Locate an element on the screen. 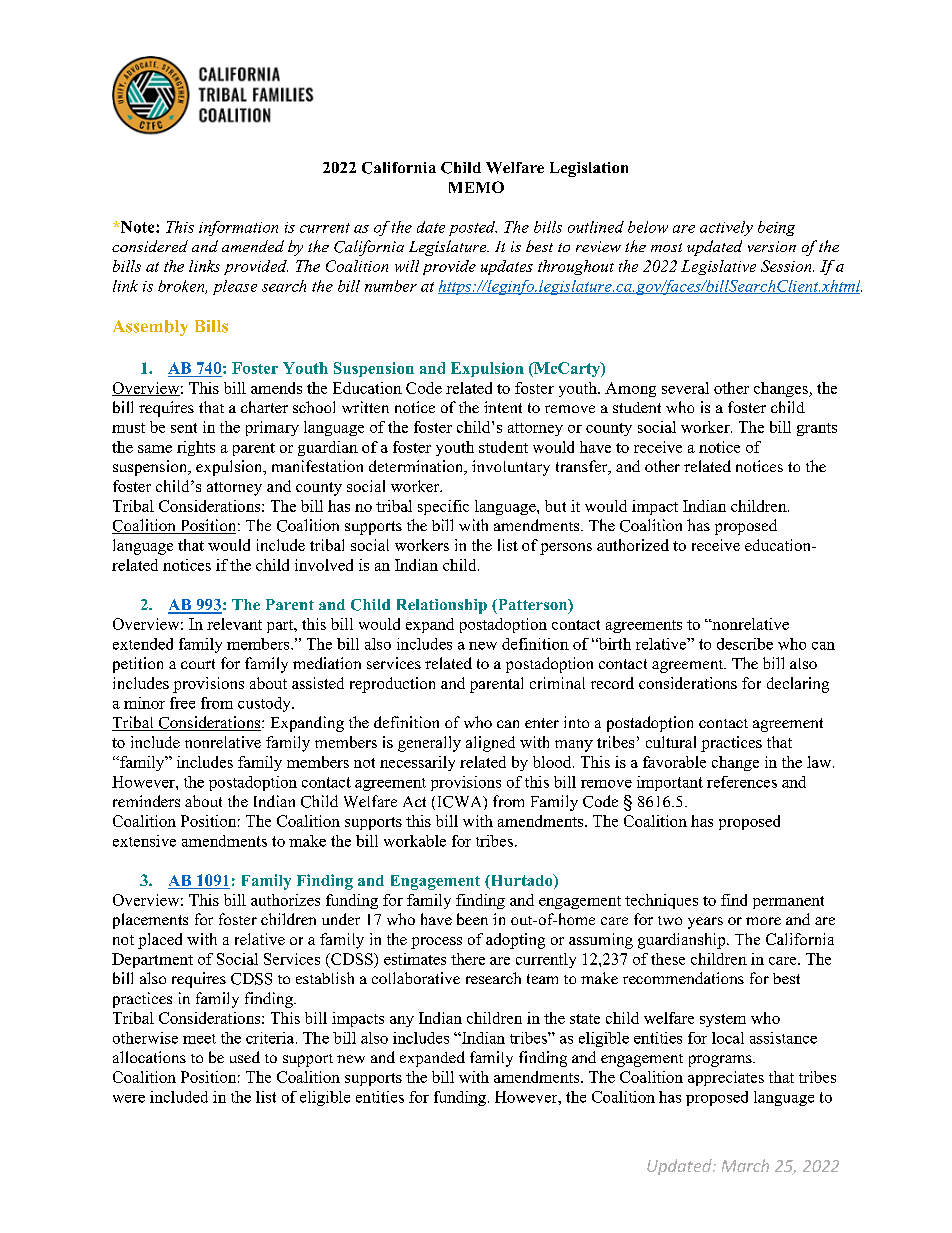 The width and height of the screenshot is (952, 1233). March is located at coordinates (745, 1165).
